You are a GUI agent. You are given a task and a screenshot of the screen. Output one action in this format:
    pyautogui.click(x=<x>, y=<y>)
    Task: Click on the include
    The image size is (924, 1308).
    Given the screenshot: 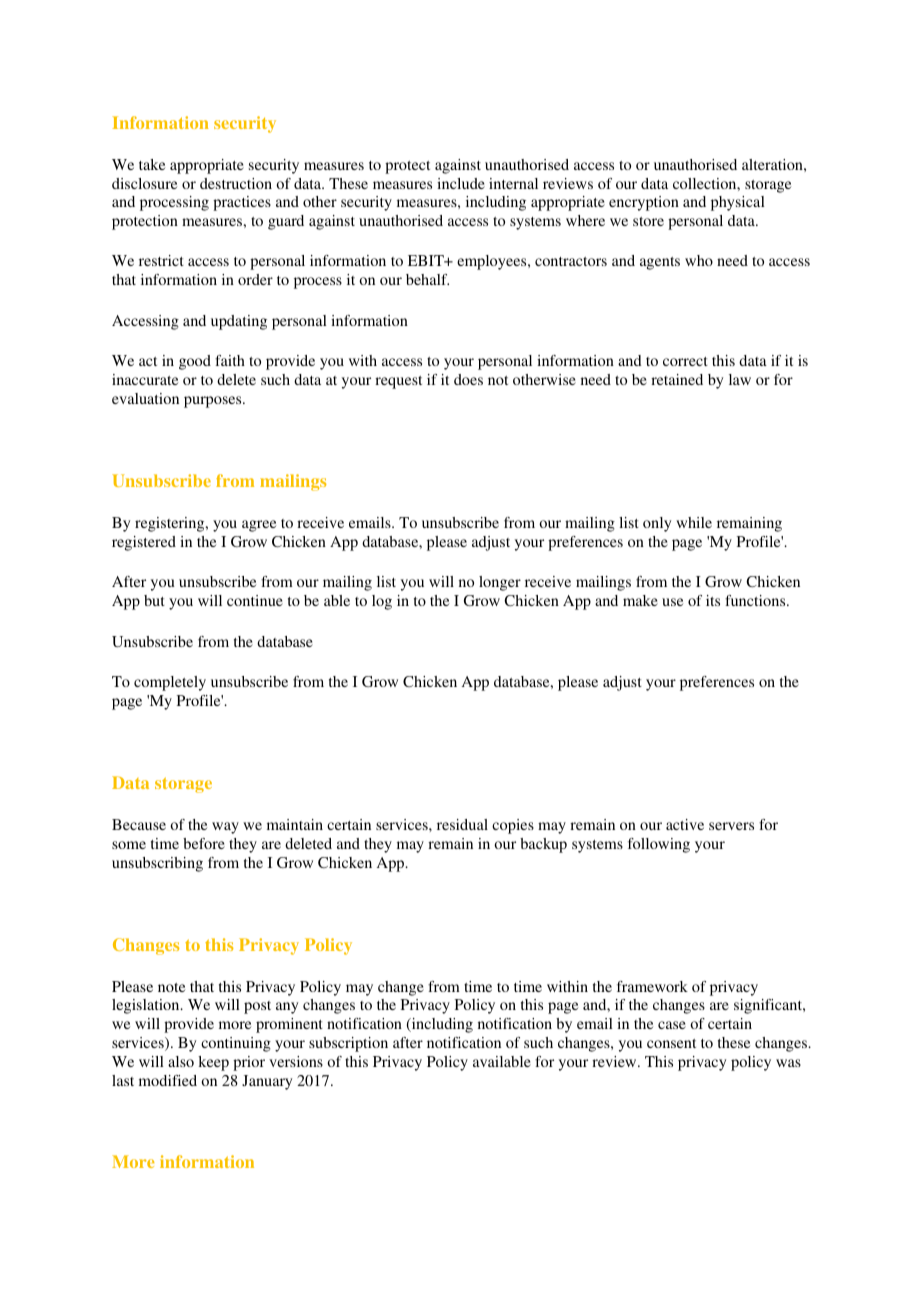 What is the action you would take?
    pyautogui.click(x=461, y=183)
